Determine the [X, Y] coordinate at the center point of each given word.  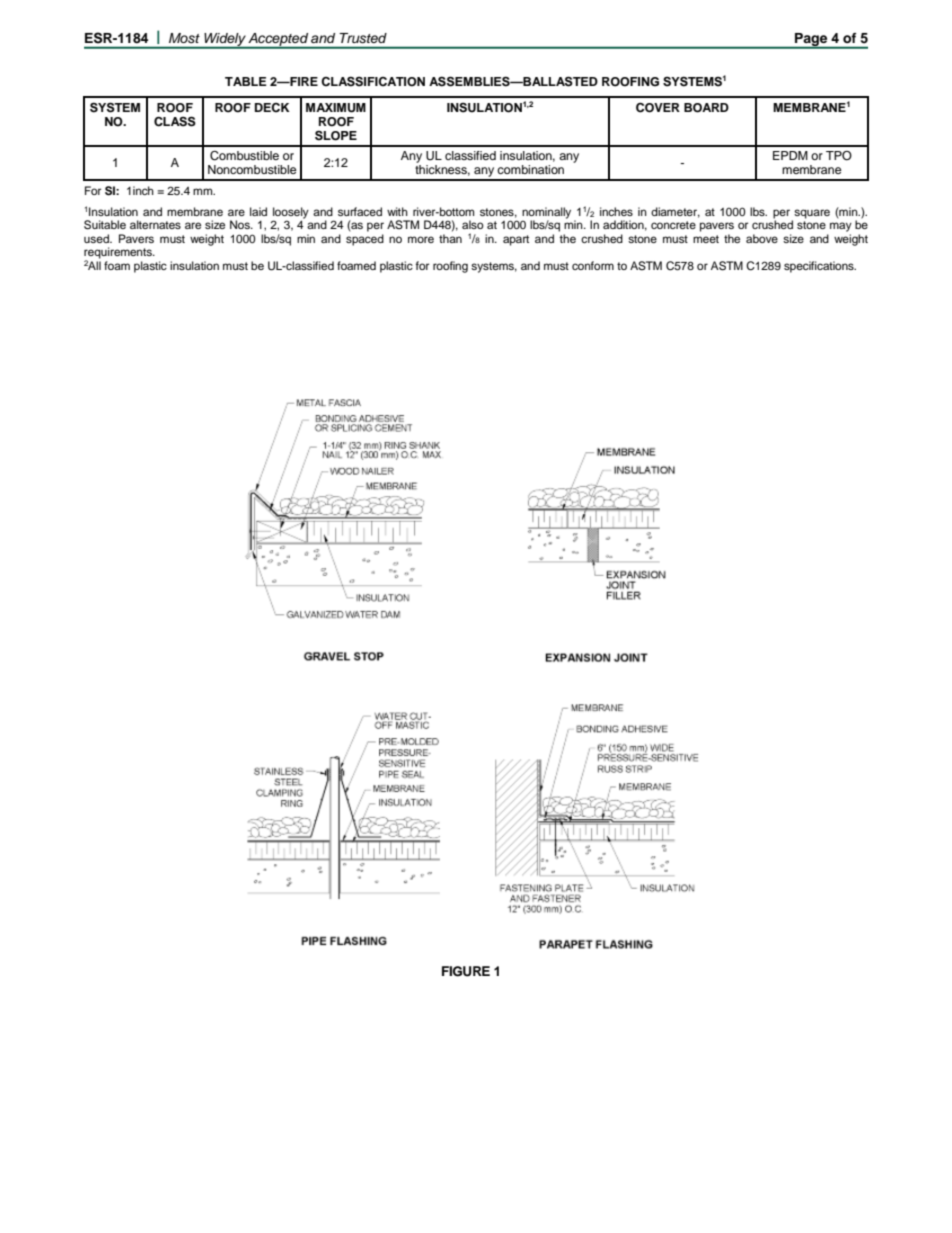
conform [593, 265]
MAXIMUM [336, 108]
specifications [820, 267]
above [762, 238]
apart [516, 240]
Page [811, 40]
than [450, 238]
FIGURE [466, 971]
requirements [119, 254]
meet [706, 239]
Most [184, 38]
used [97, 238]
